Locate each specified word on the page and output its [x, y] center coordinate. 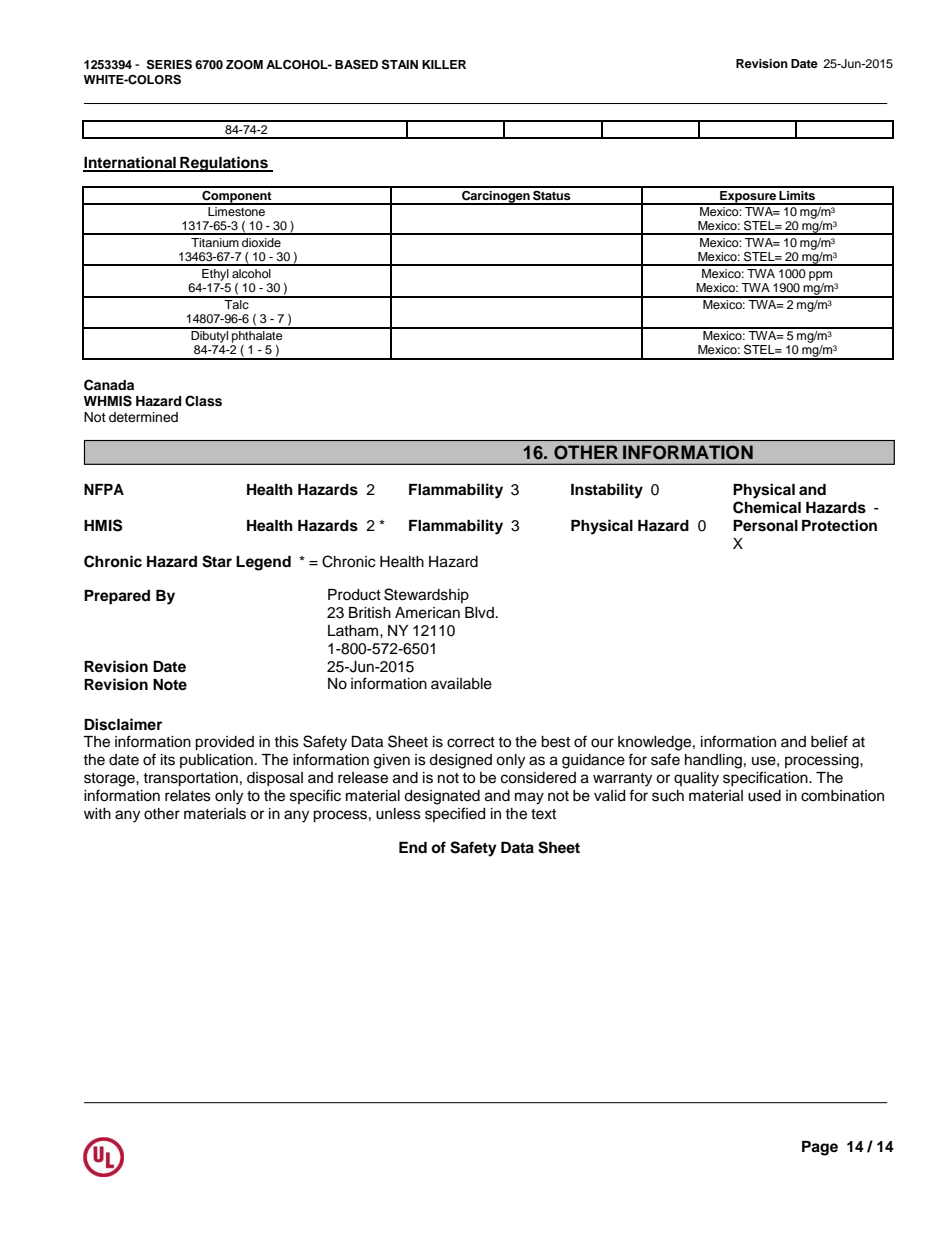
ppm [820, 276]
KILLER [444, 64]
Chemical [767, 507]
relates [188, 796]
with [97, 813]
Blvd [479, 612]
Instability [607, 491]
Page [820, 1148]
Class [203, 401]
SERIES [169, 64]
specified [455, 814]
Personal [765, 526]
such [668, 796]
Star [217, 561]
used [764, 796]
